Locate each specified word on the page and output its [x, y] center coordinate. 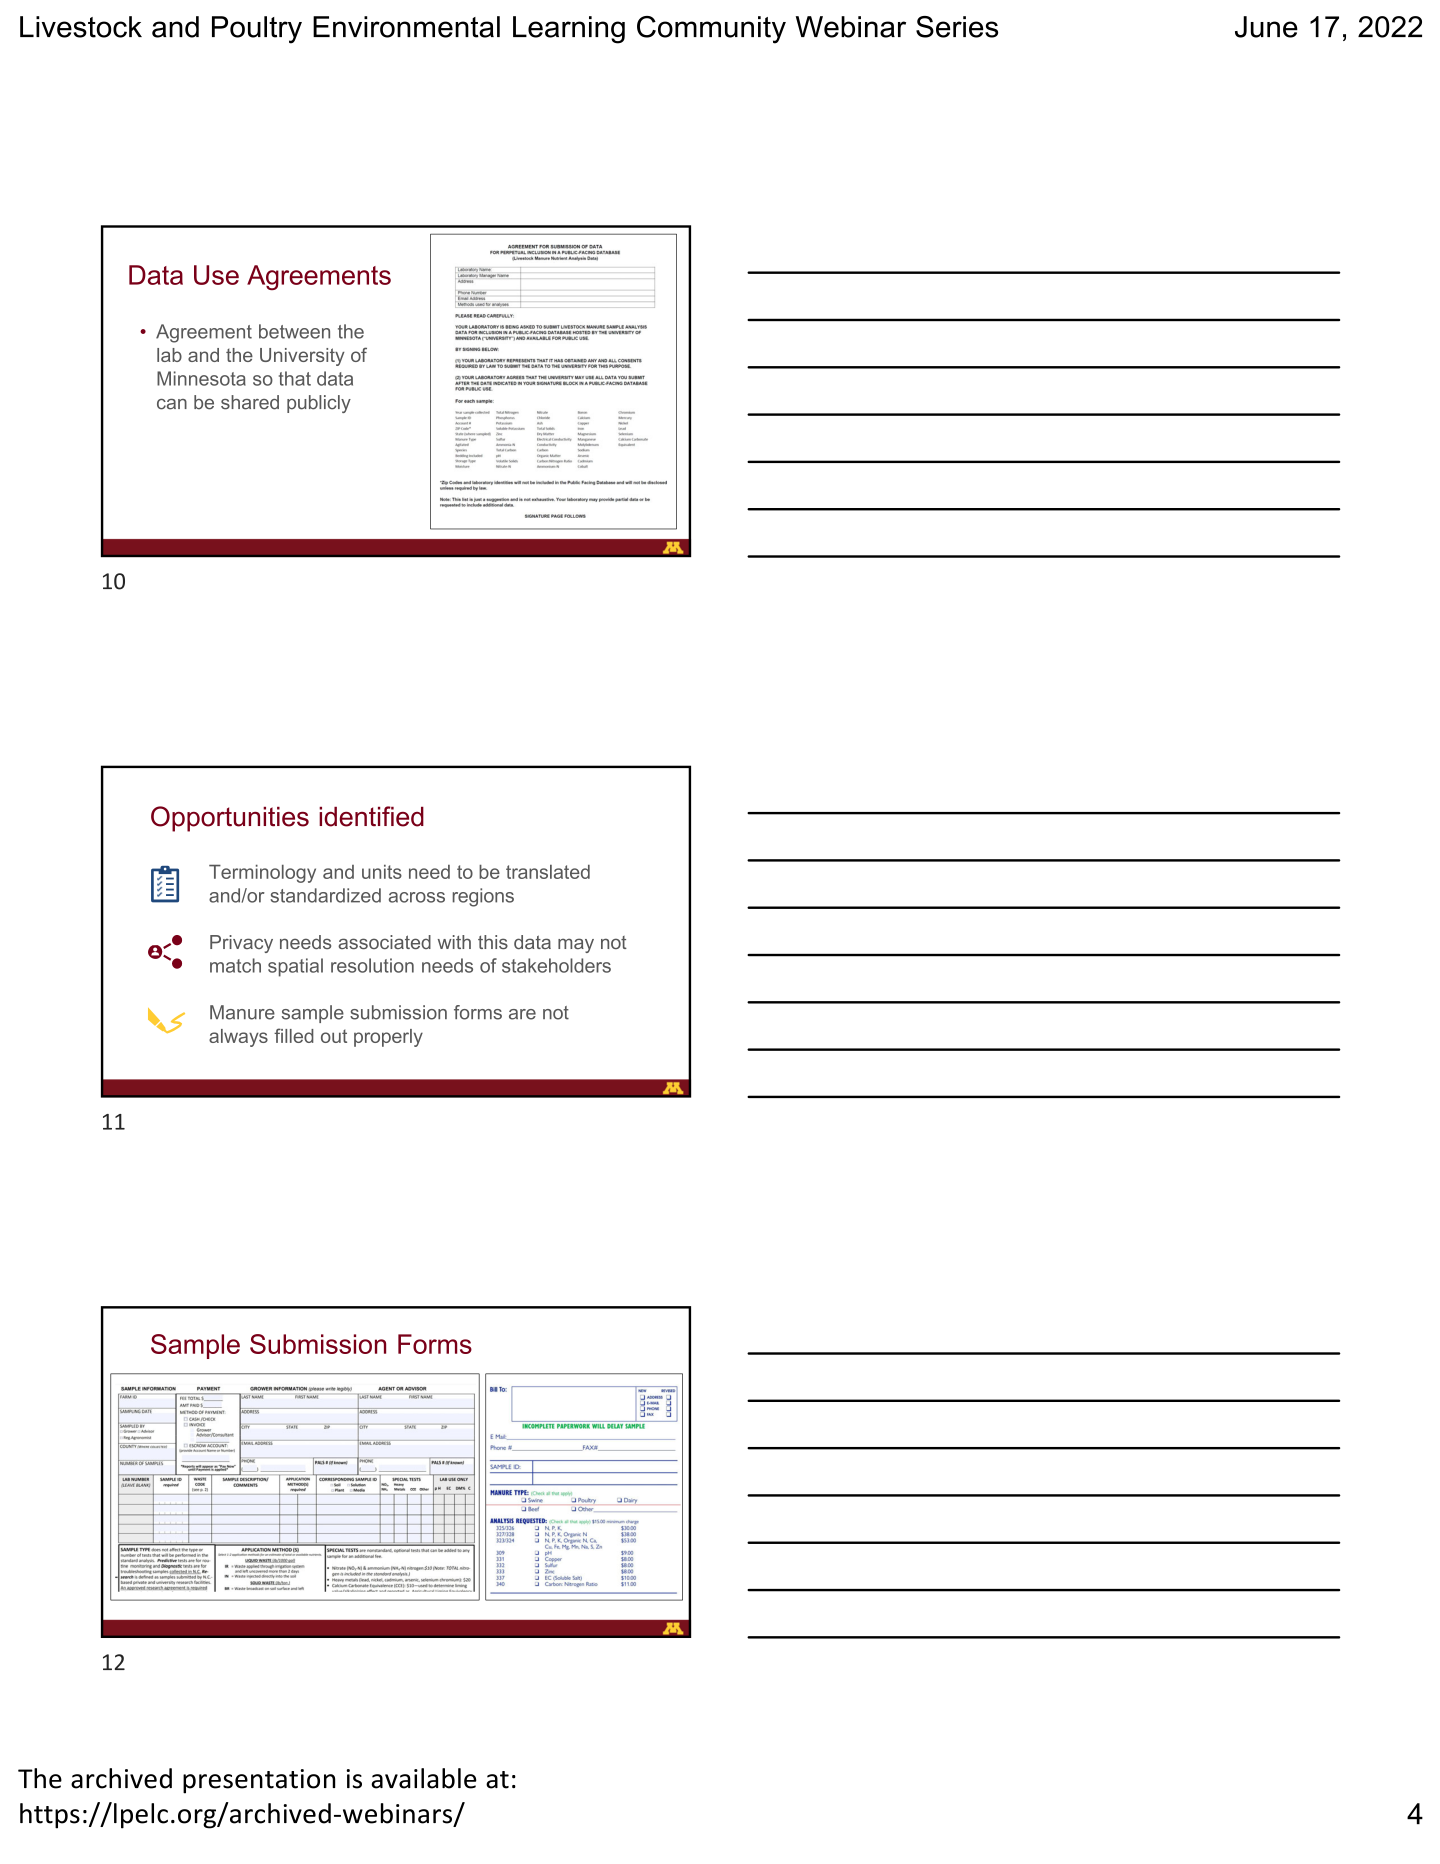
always [238, 1038]
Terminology [262, 874]
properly [388, 1038]
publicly [319, 404]
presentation [259, 1781]
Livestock [81, 27]
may [576, 945]
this [493, 942]
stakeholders [556, 965]
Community [711, 30]
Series [957, 27]
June [1266, 27]
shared [250, 402]
